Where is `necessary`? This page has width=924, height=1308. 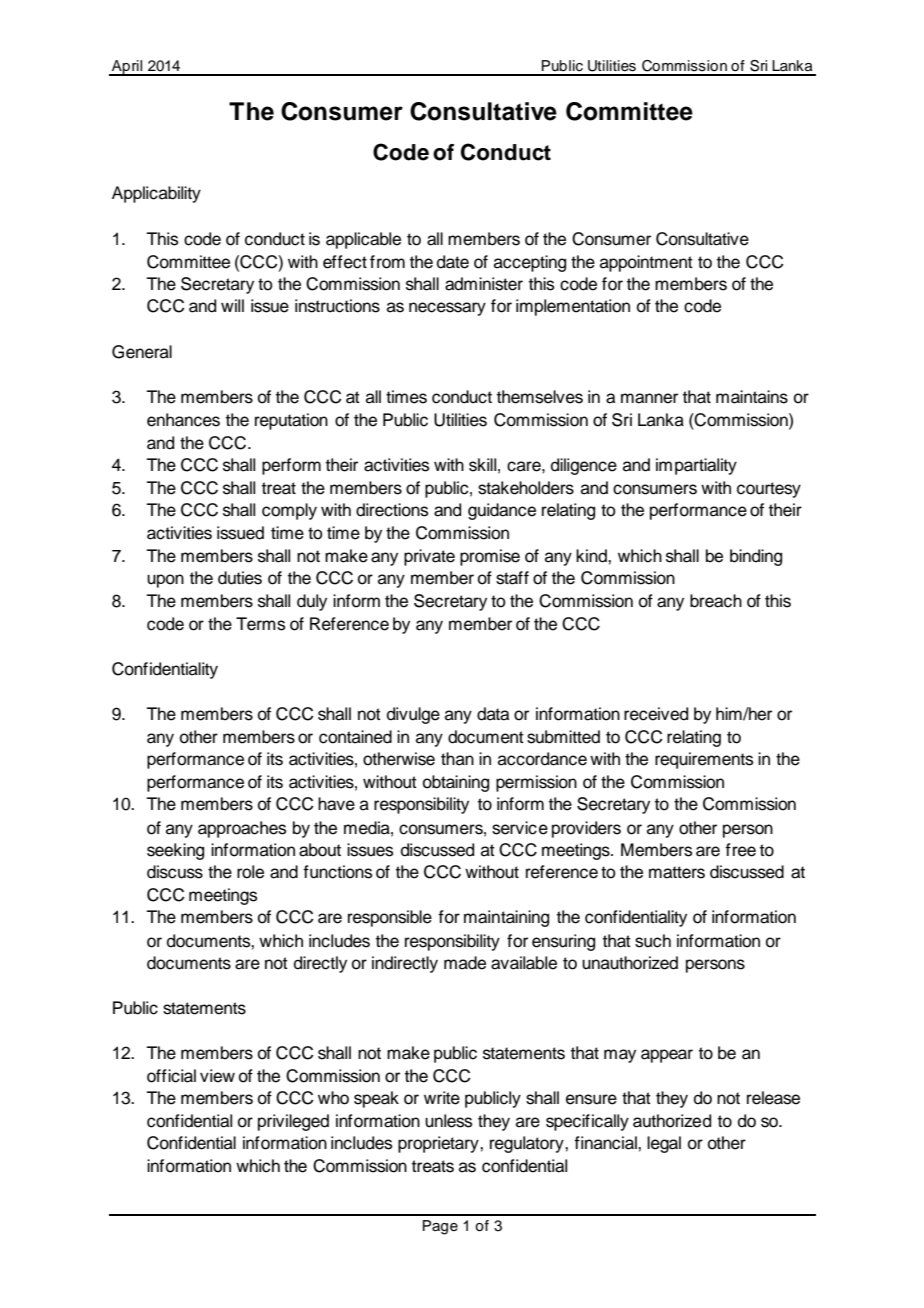
necessary is located at coordinates (447, 309).
